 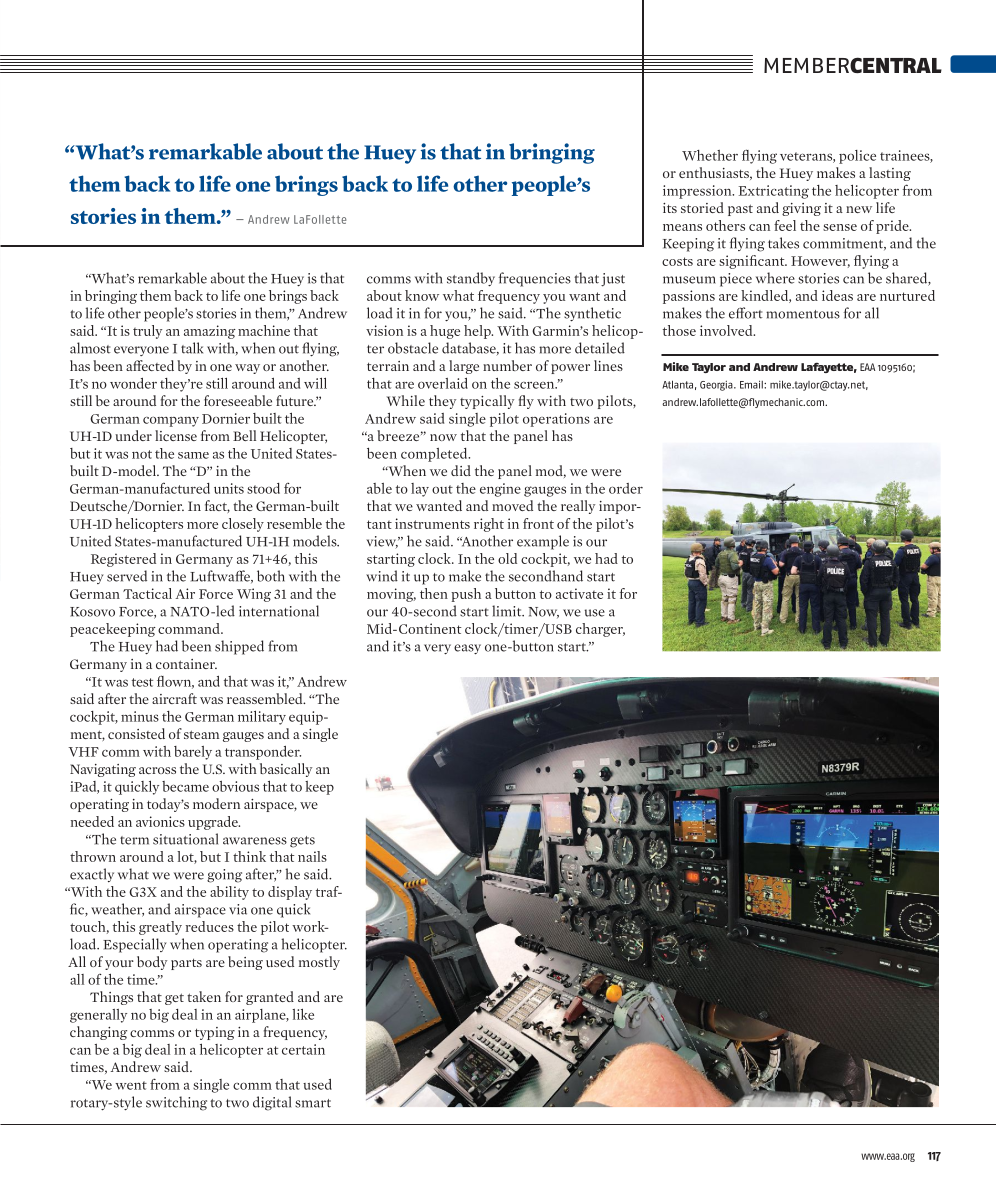 I want to click on switching, so click(x=176, y=1103).
